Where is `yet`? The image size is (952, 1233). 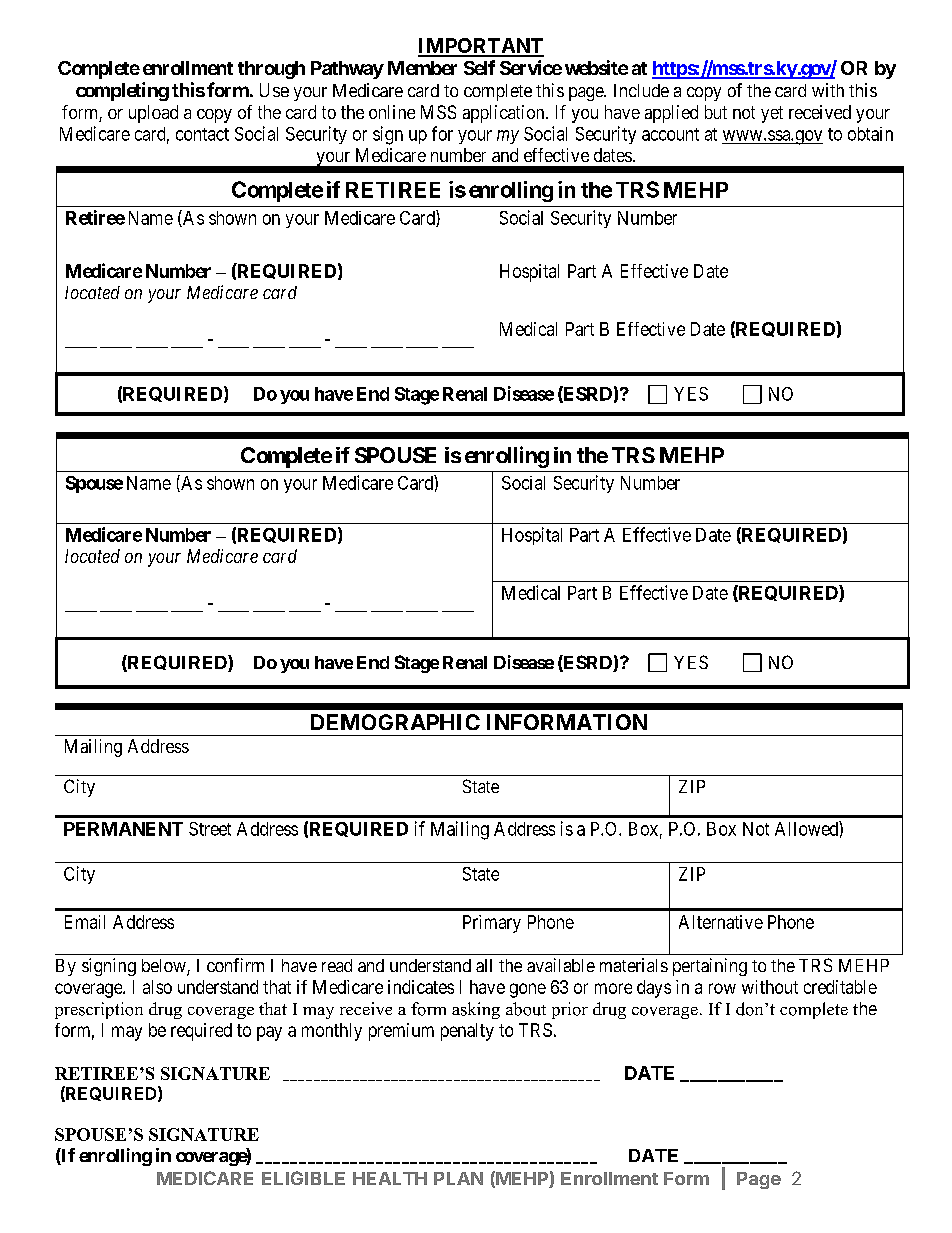
yet is located at coordinates (772, 114).
